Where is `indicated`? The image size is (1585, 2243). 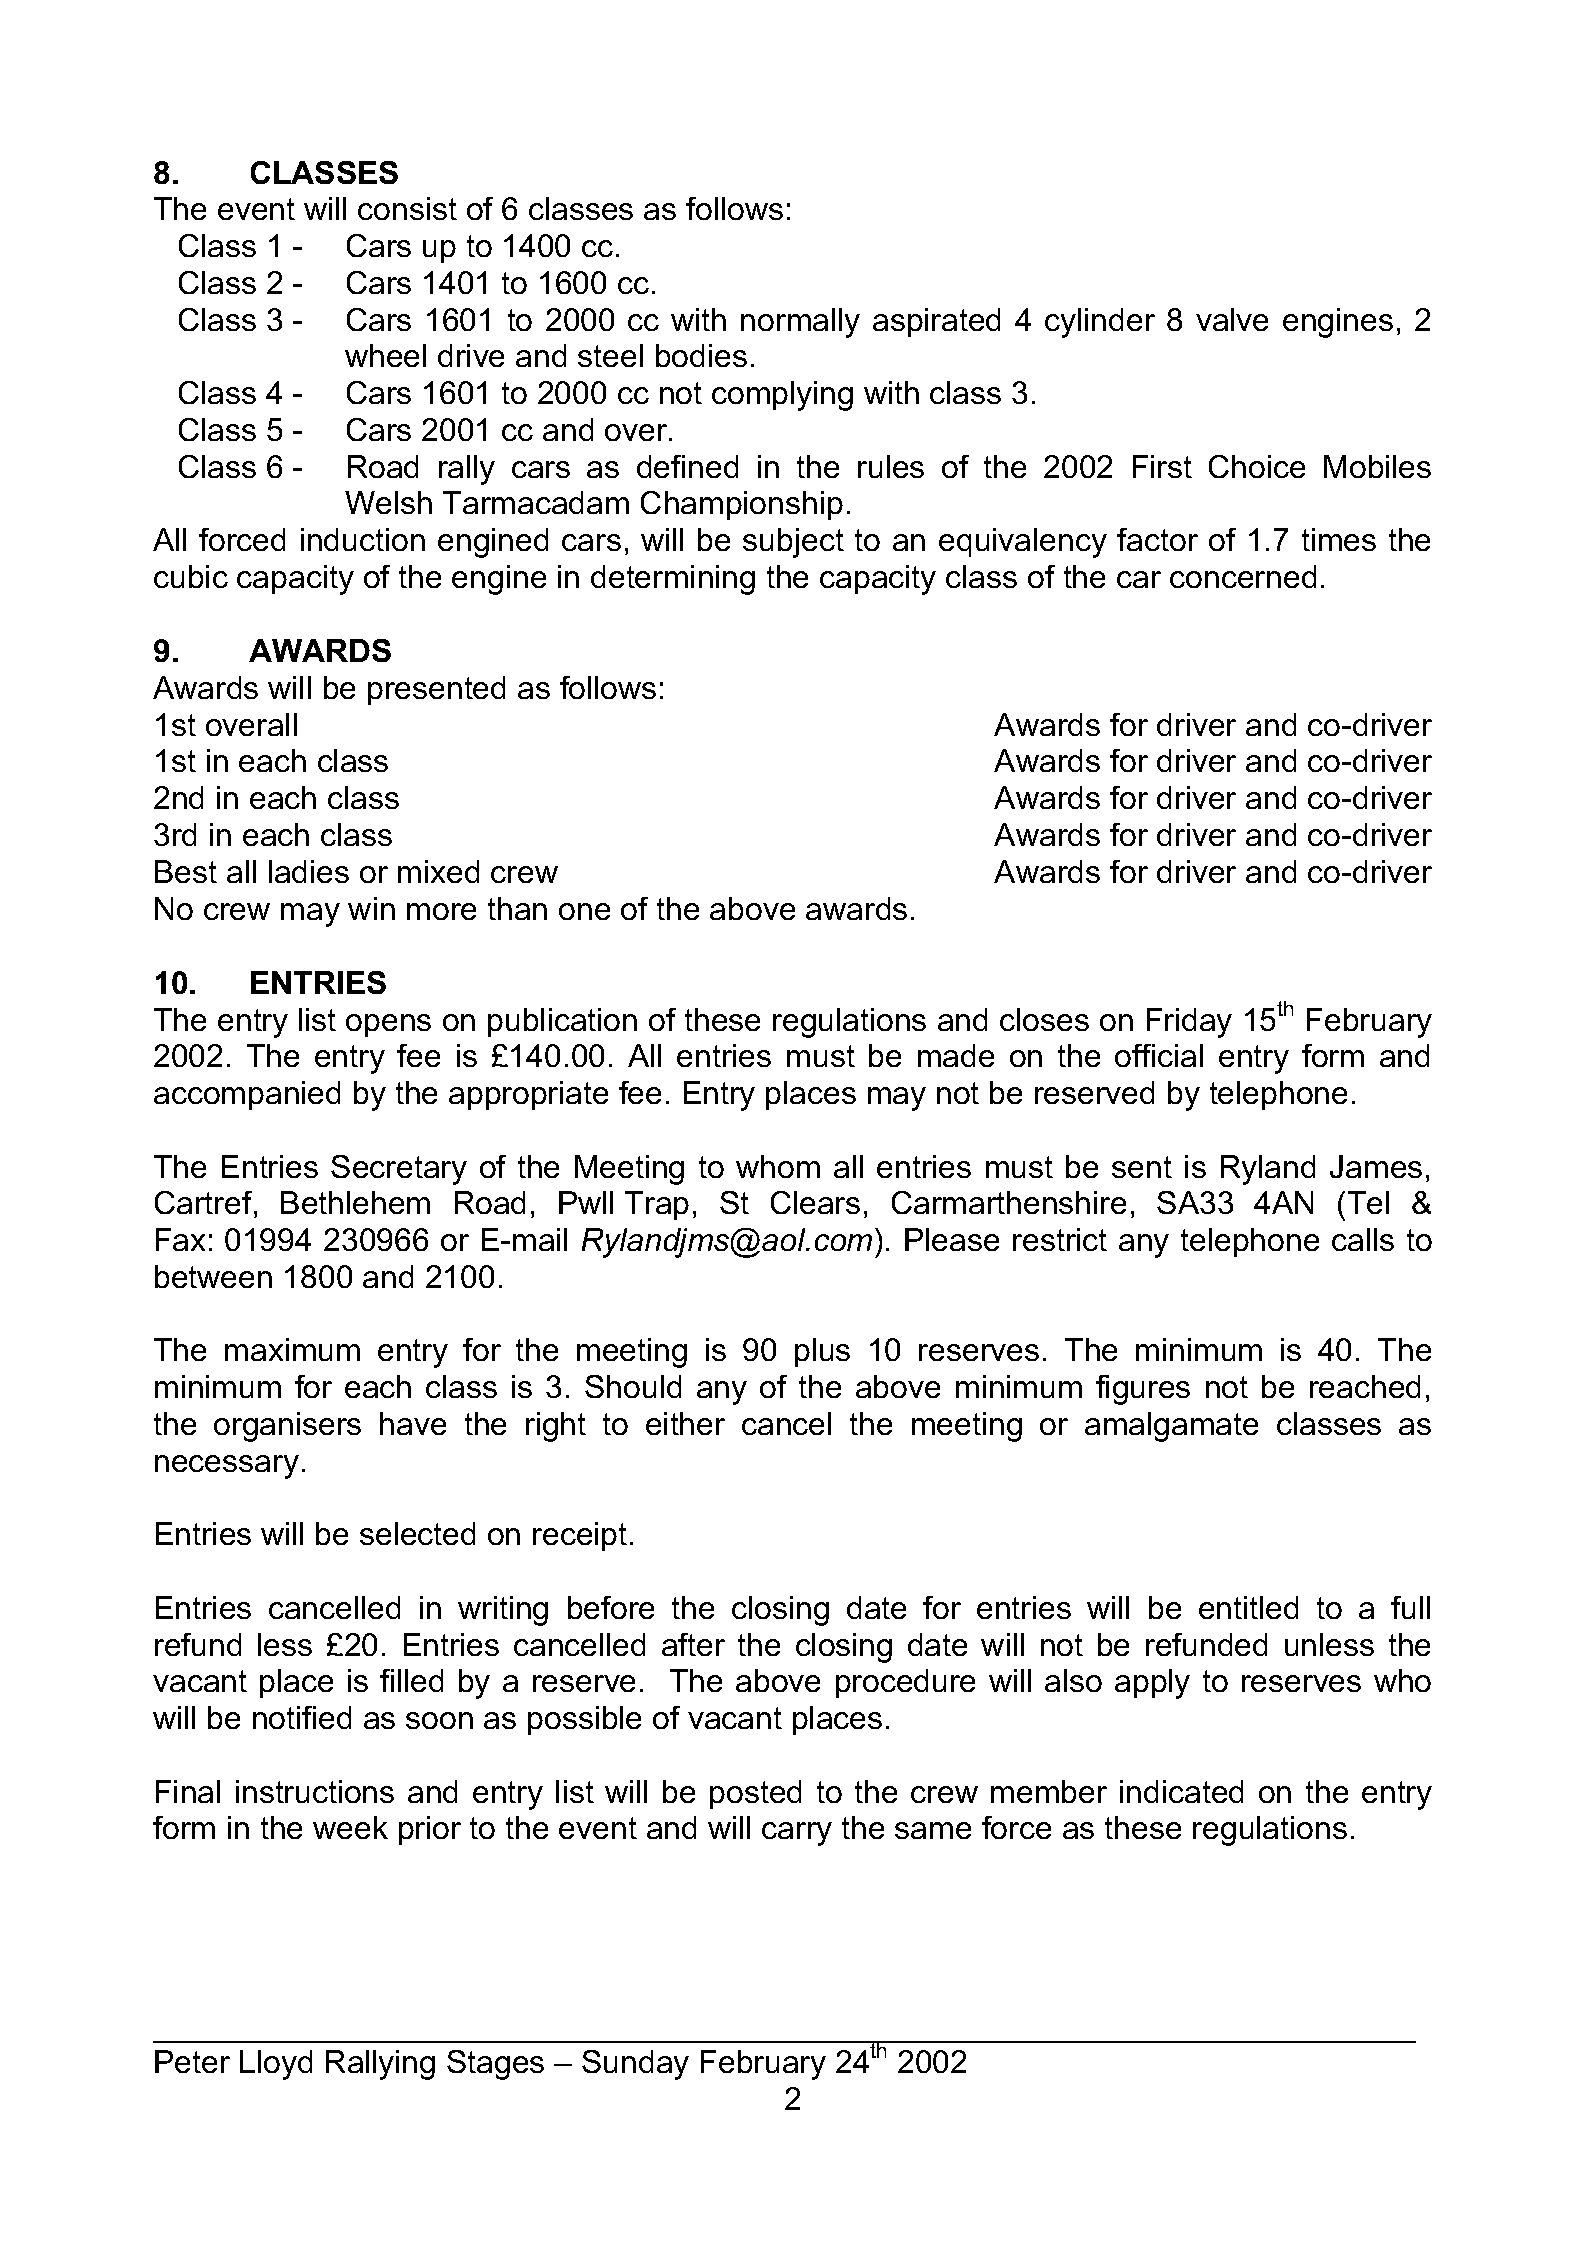 indicated is located at coordinates (1181, 1791).
